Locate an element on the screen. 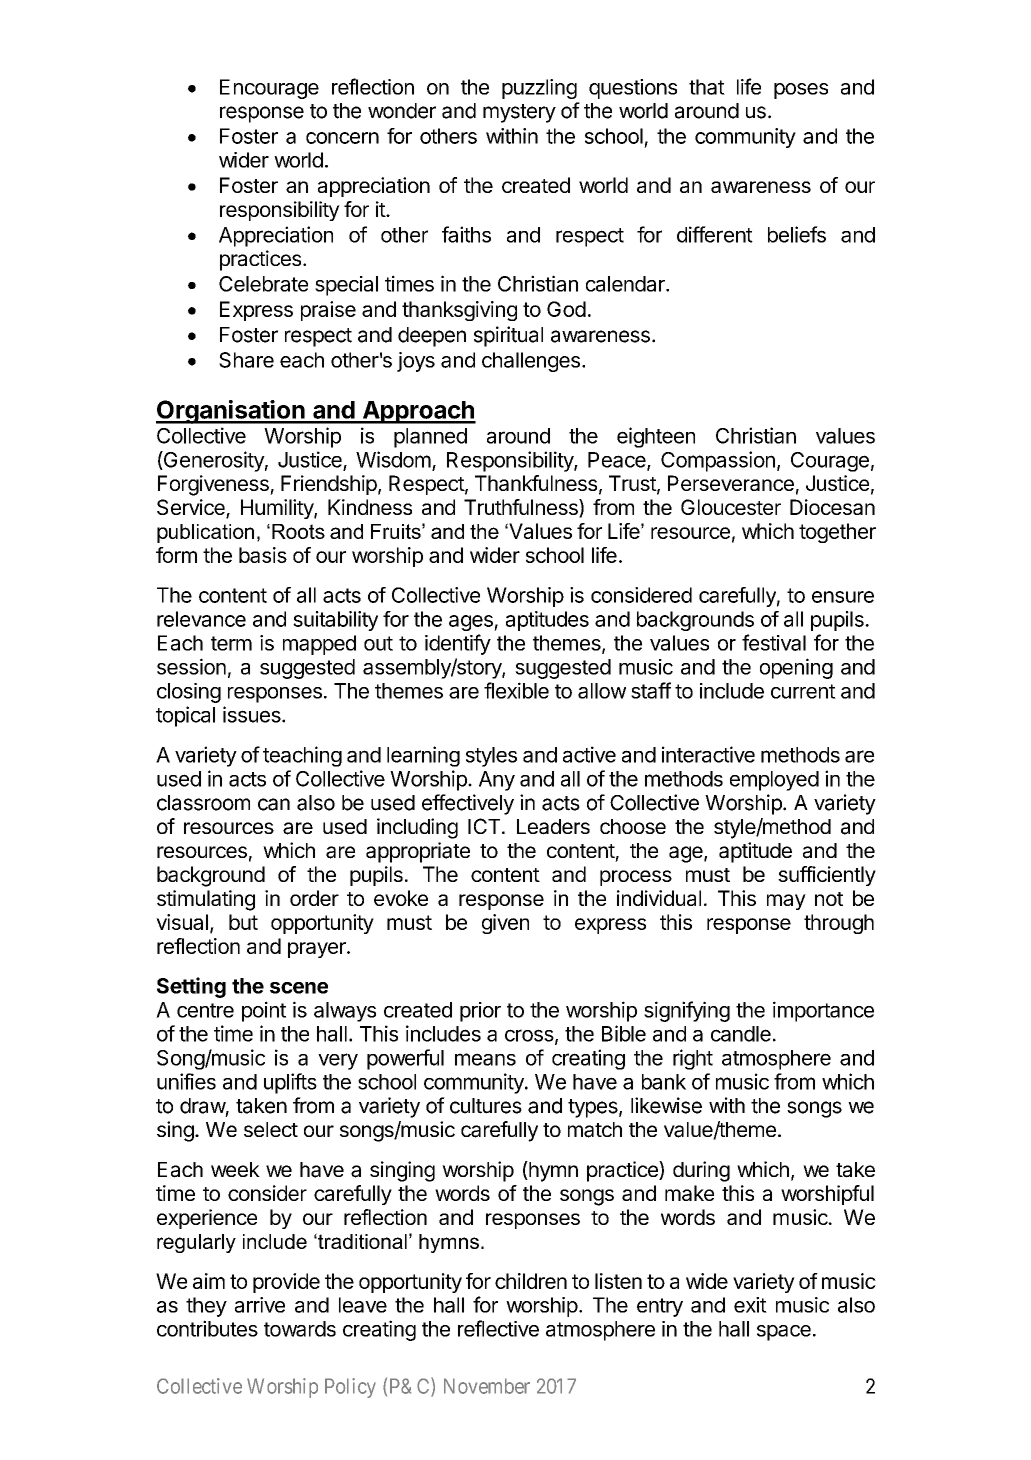  mystery is located at coordinates (519, 113).
